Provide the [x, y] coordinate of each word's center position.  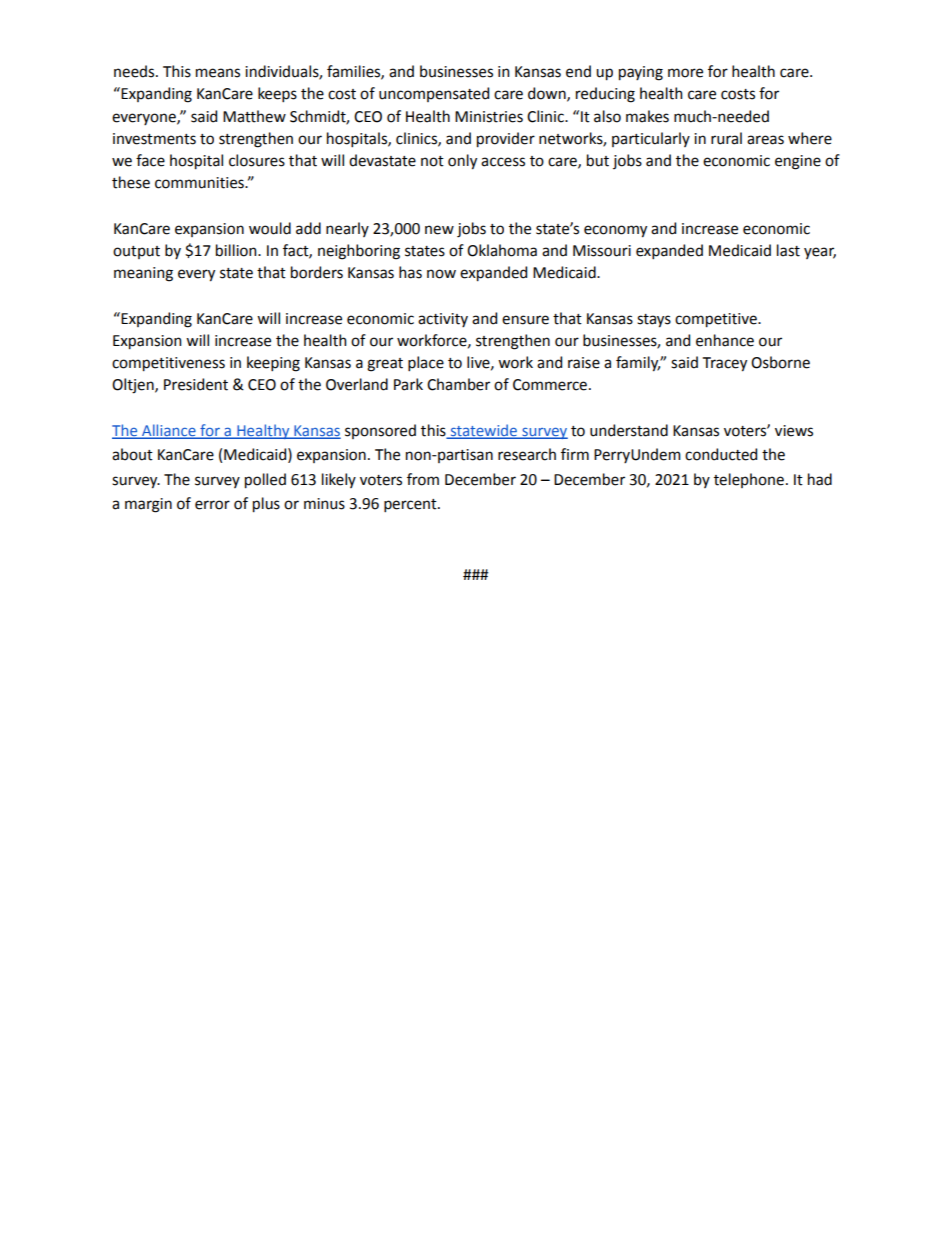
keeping [273, 364]
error [212, 505]
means [218, 73]
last [788, 250]
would [270, 228]
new [439, 230]
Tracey [725, 364]
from [423, 479]
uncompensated [434, 94]
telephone [749, 480]
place [426, 363]
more [685, 73]
